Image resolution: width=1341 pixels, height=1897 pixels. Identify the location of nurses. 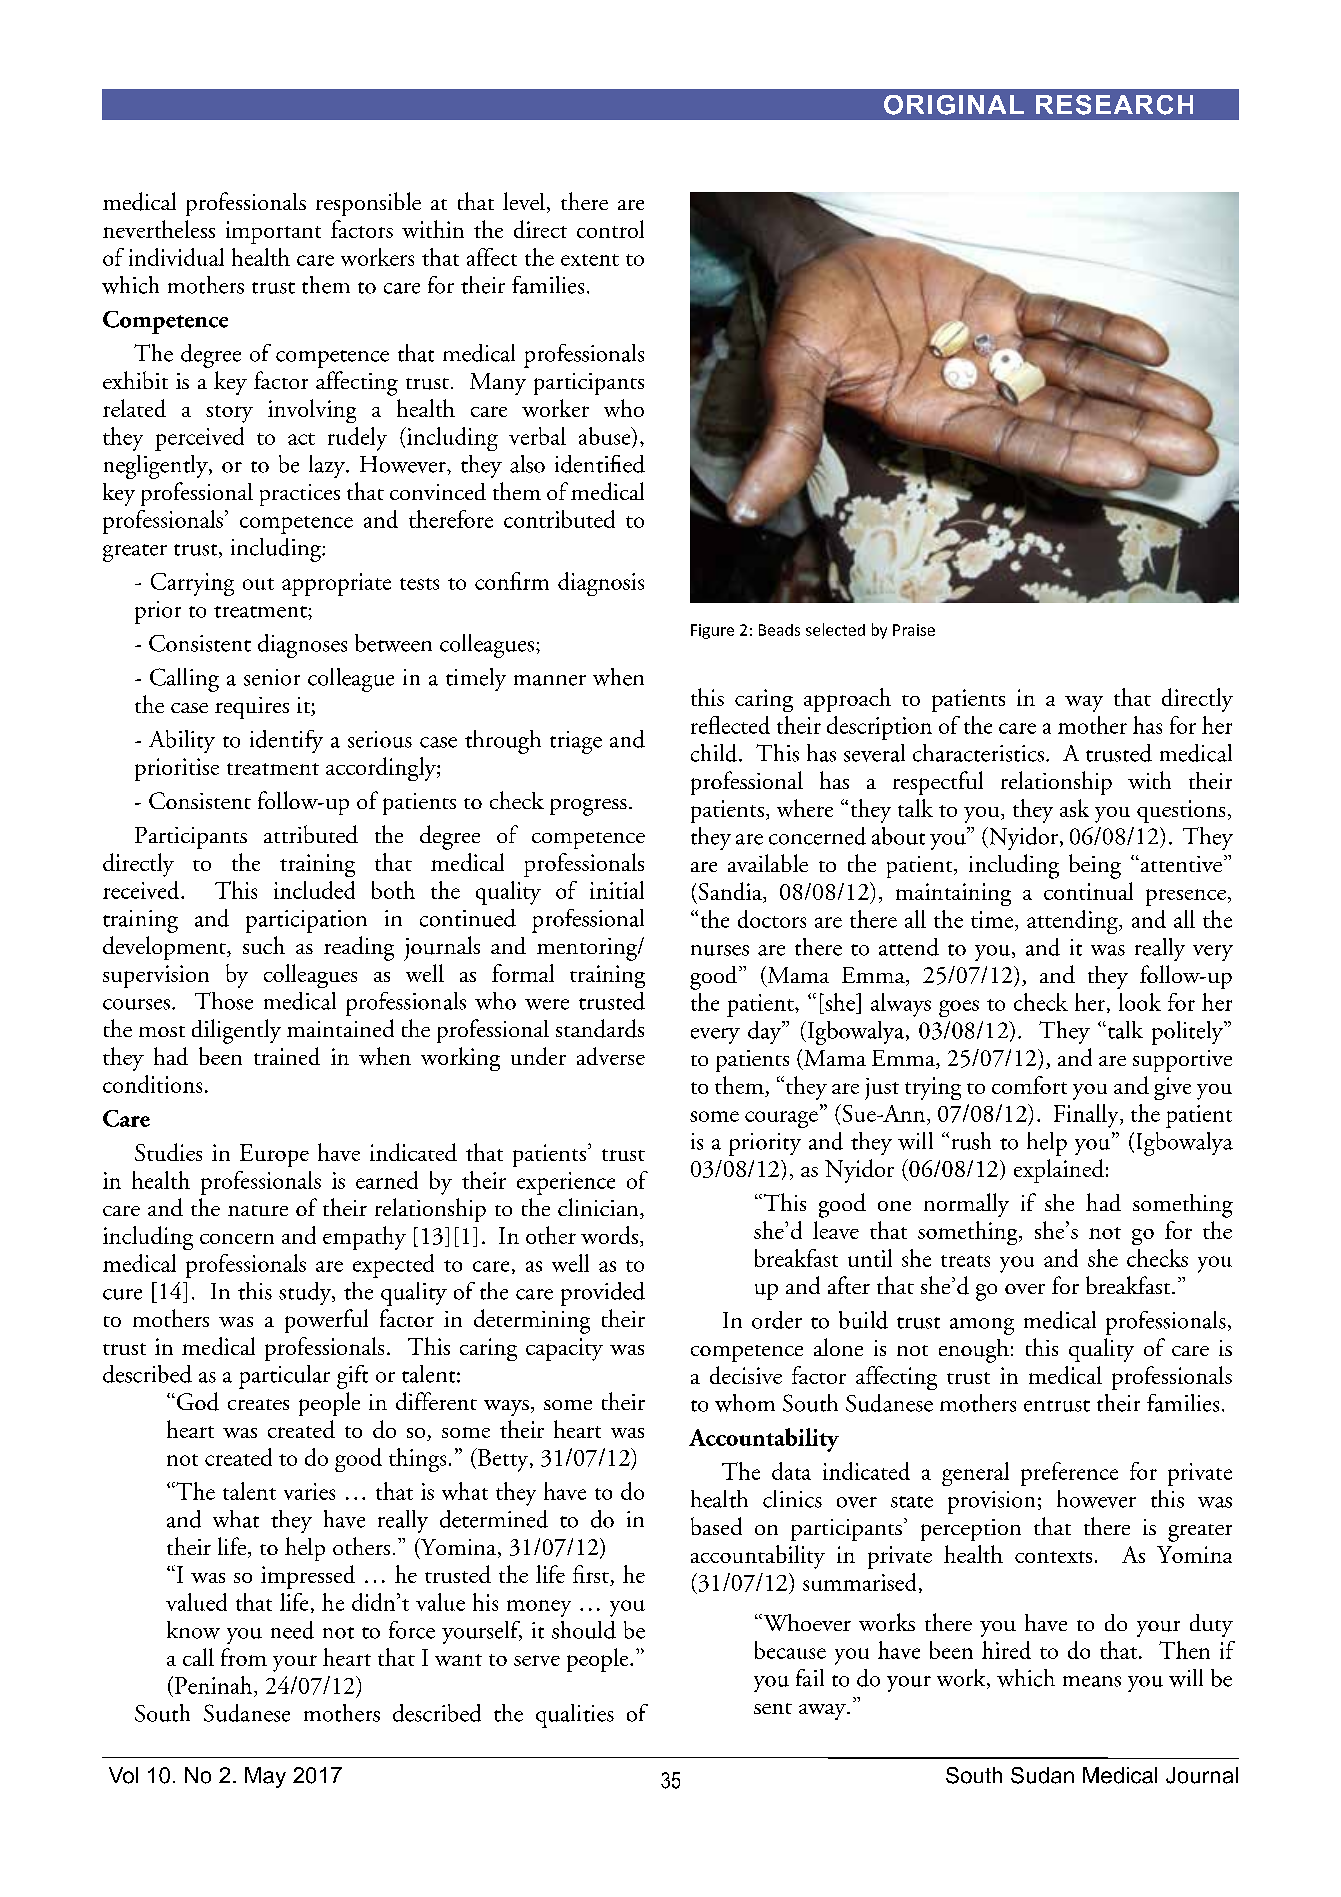
(720, 950).
